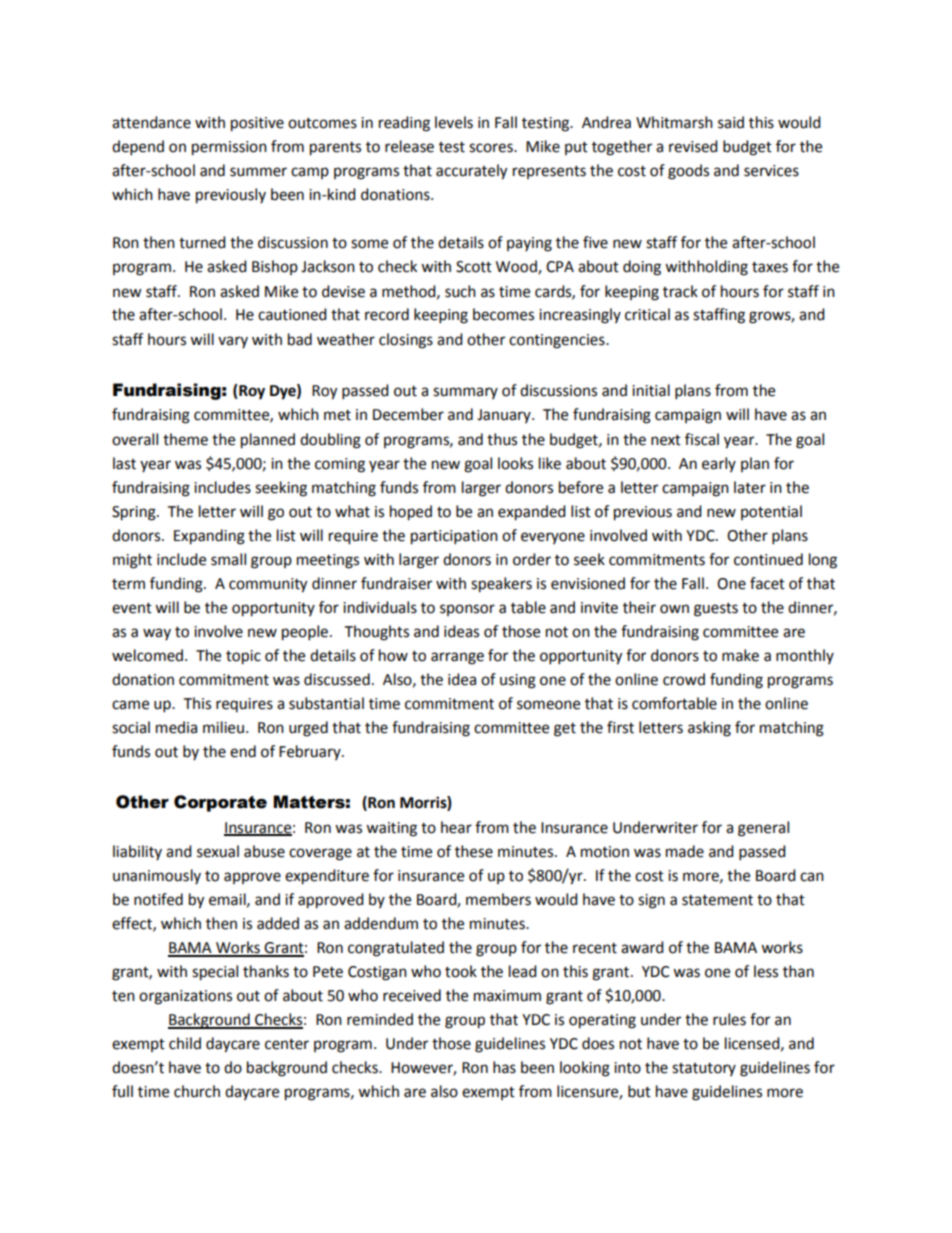  Describe the element at coordinates (471, 172) in the page. I see `accurately` at that location.
